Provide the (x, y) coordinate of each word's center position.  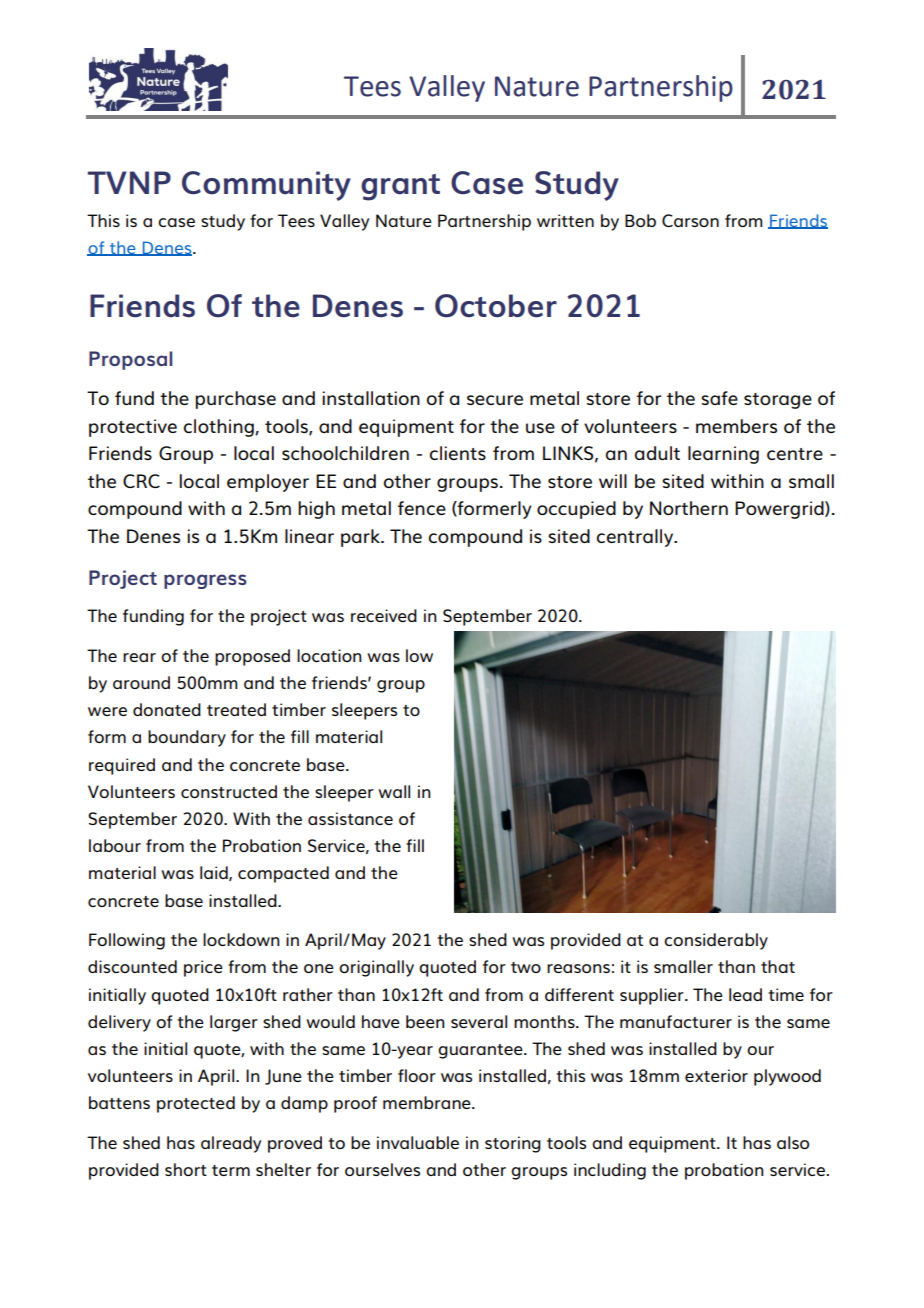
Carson (690, 220)
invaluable (418, 1142)
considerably (716, 941)
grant (400, 187)
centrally (636, 538)
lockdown (241, 939)
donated (167, 709)
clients (458, 453)
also (793, 1142)
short (186, 1169)
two (526, 967)
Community (266, 186)
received (384, 615)
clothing (220, 428)
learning (723, 455)
